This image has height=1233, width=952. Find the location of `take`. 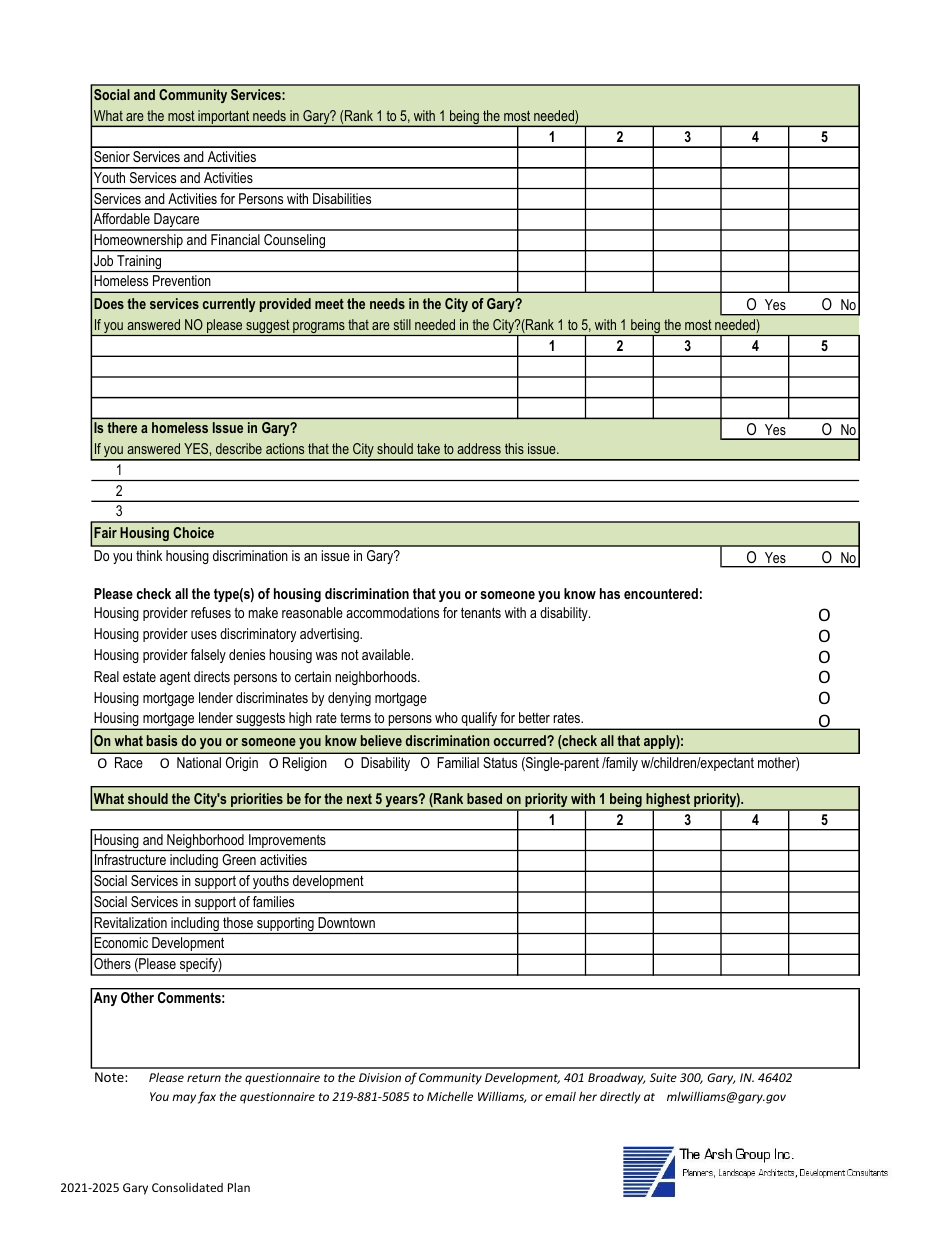

take is located at coordinates (428, 448).
